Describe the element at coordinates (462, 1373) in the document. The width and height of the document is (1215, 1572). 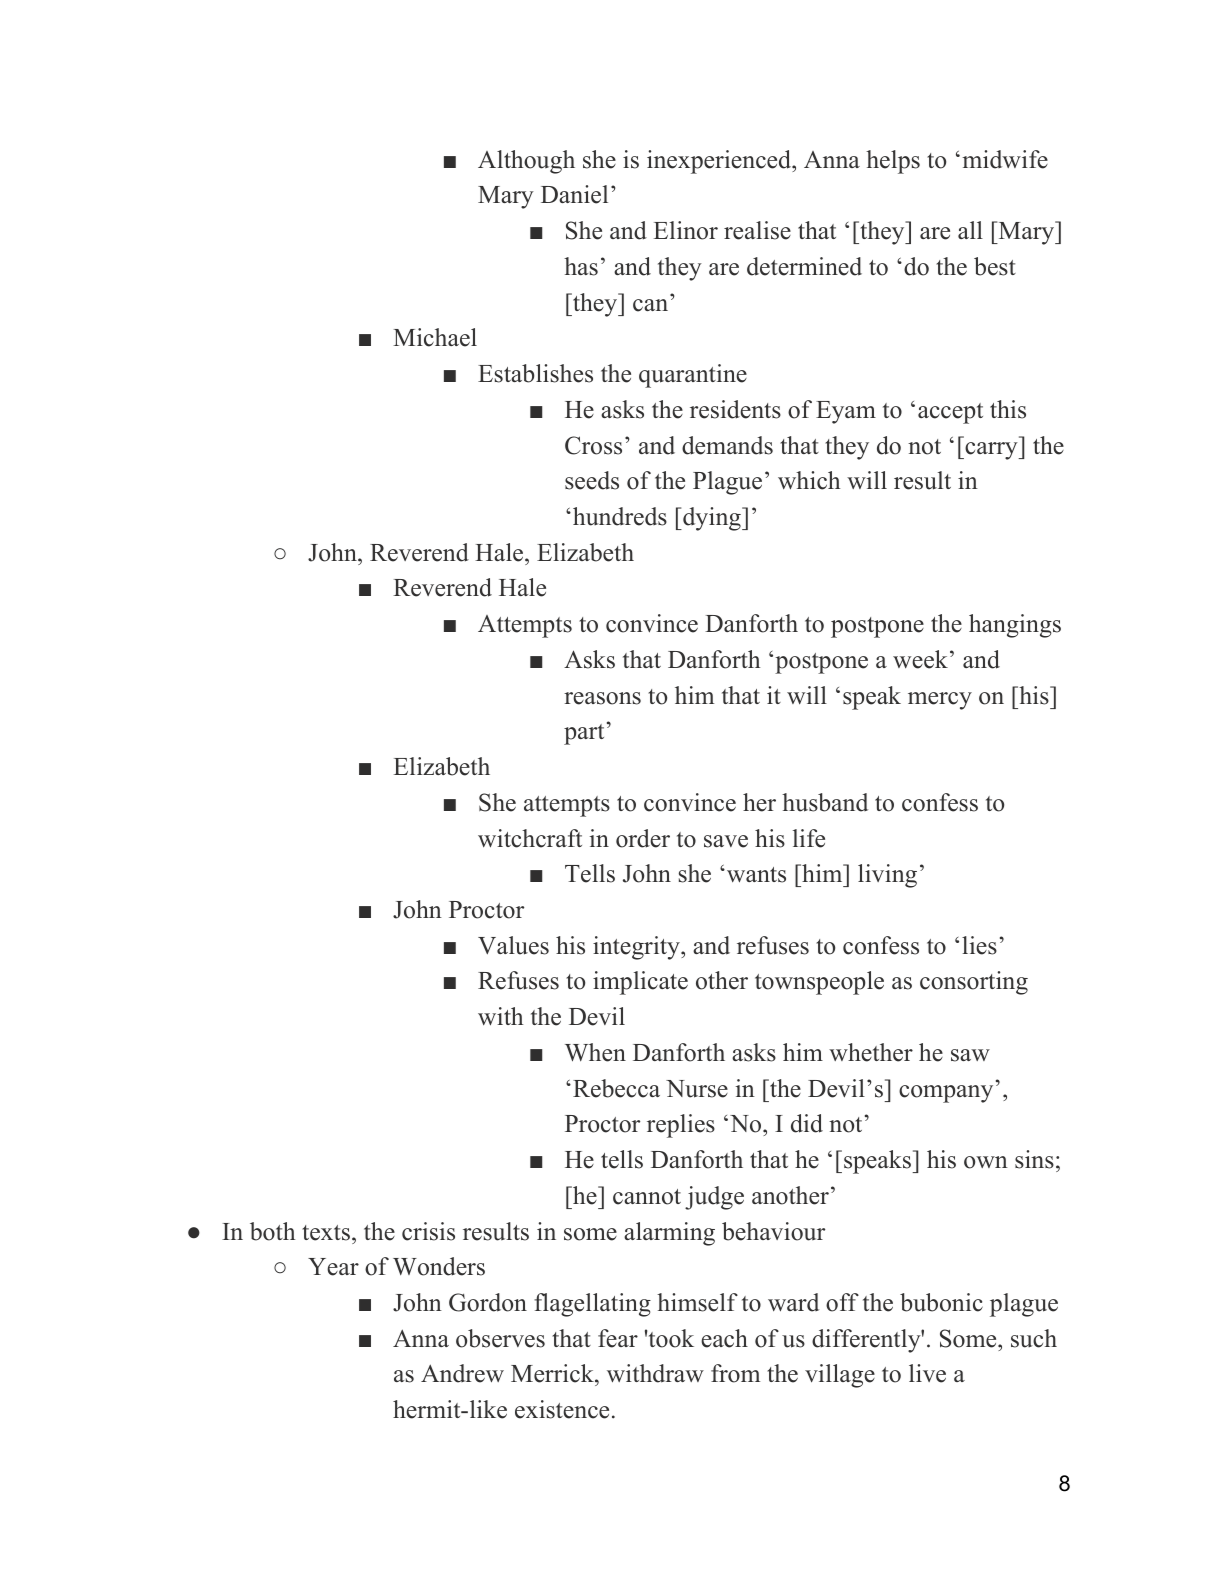
I see `Andrew` at that location.
